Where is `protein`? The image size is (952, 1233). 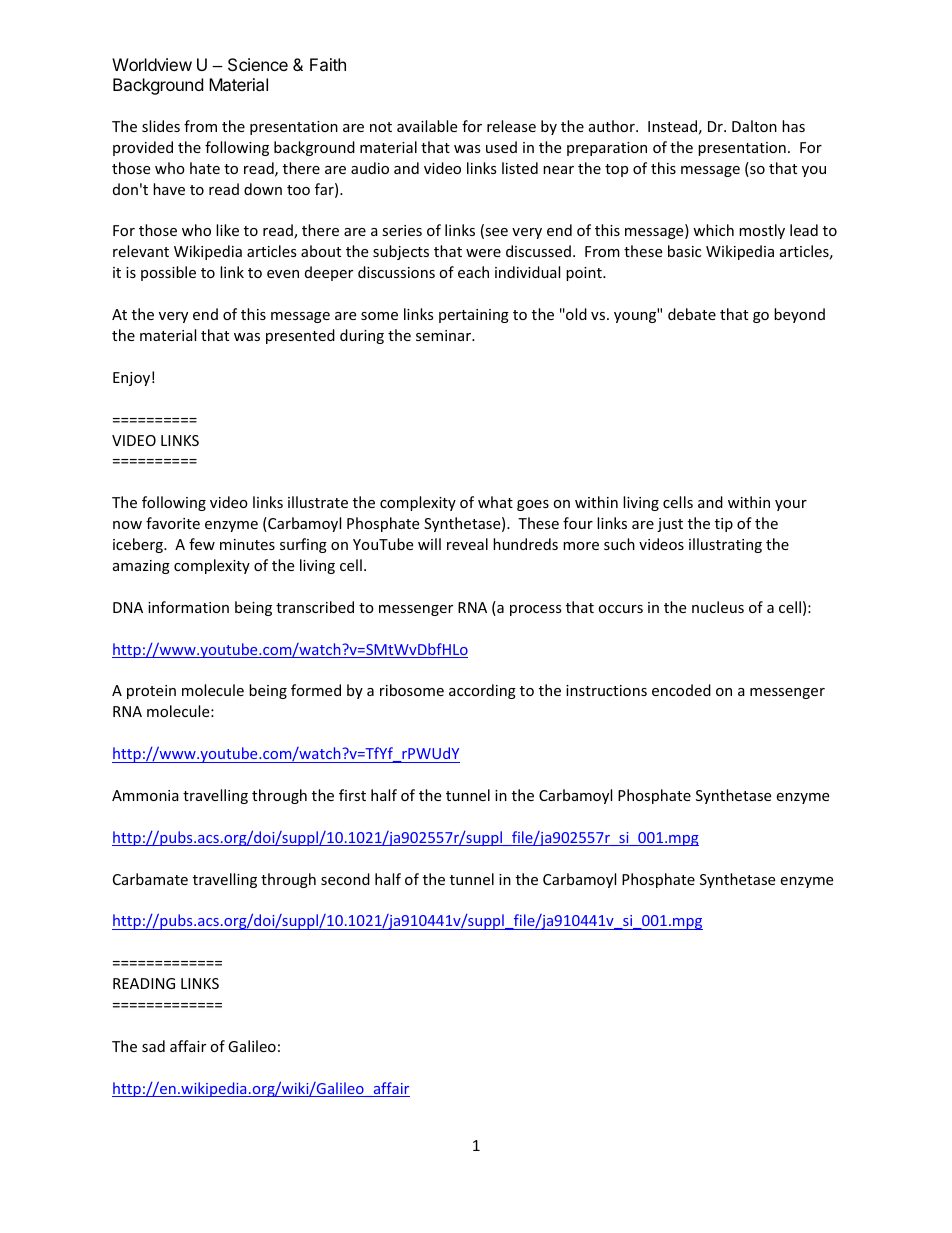 protein is located at coordinates (151, 692).
